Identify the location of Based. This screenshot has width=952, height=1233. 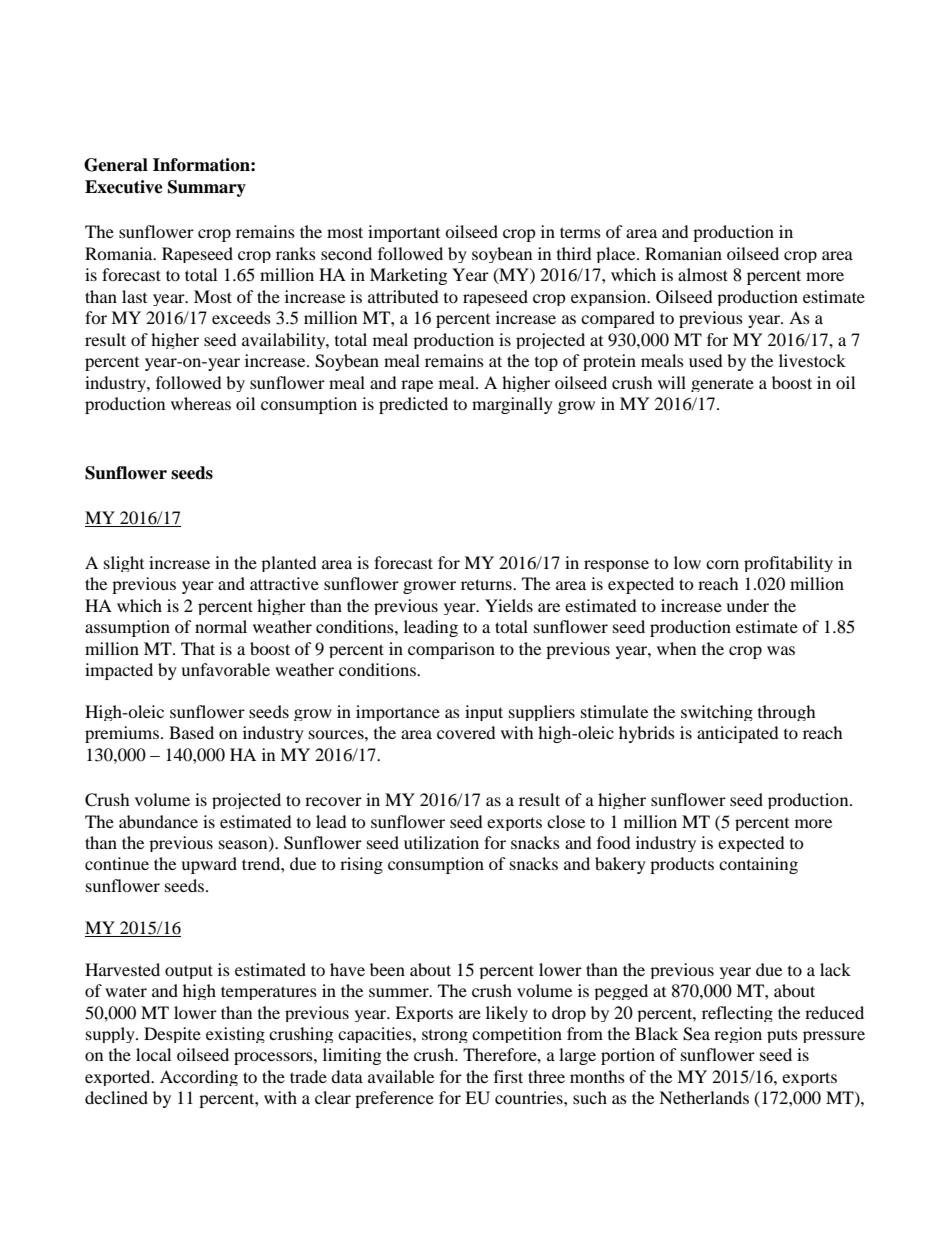
(191, 732).
